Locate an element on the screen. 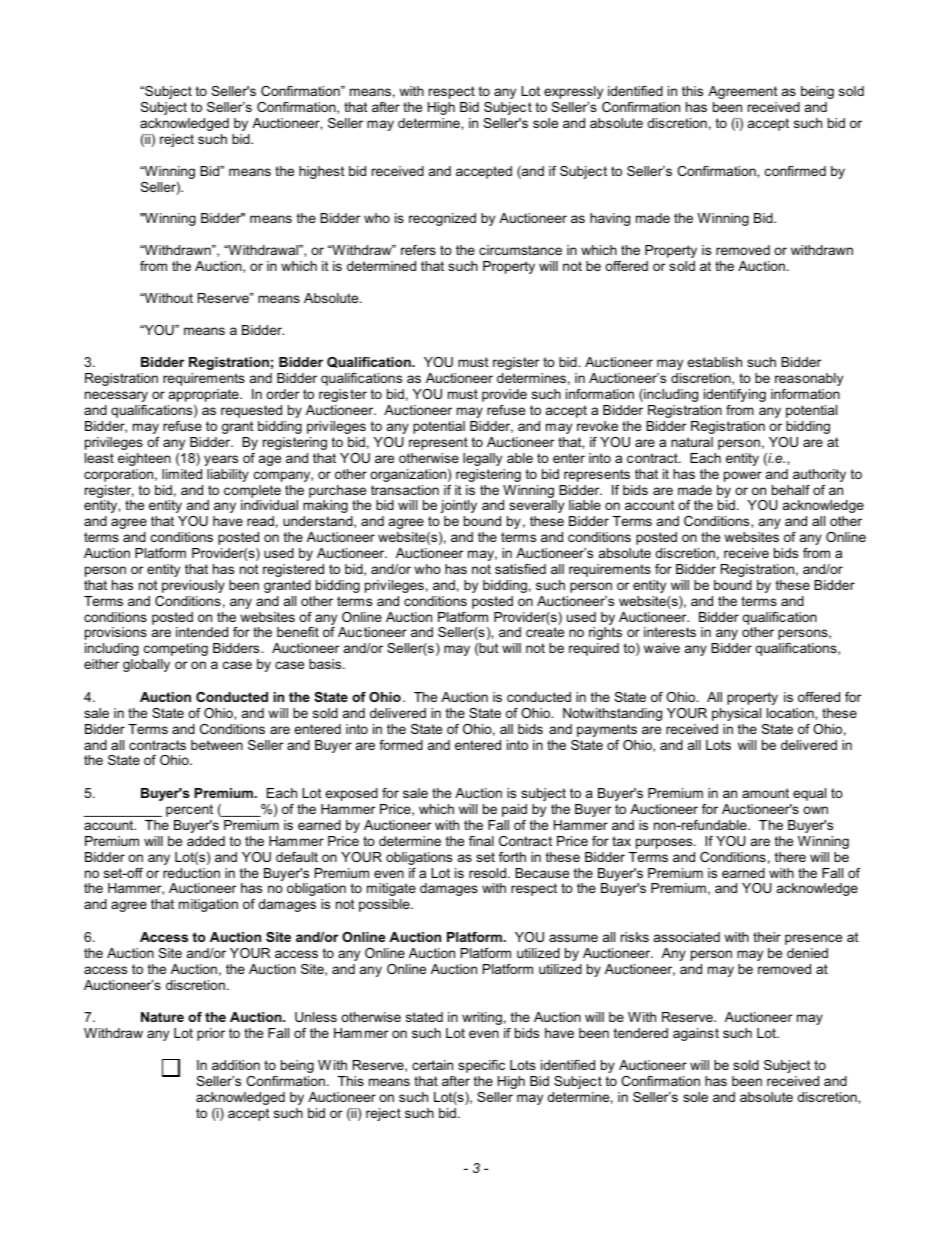 The height and width of the screenshot is (1233, 952). confirmed is located at coordinates (795, 171).
